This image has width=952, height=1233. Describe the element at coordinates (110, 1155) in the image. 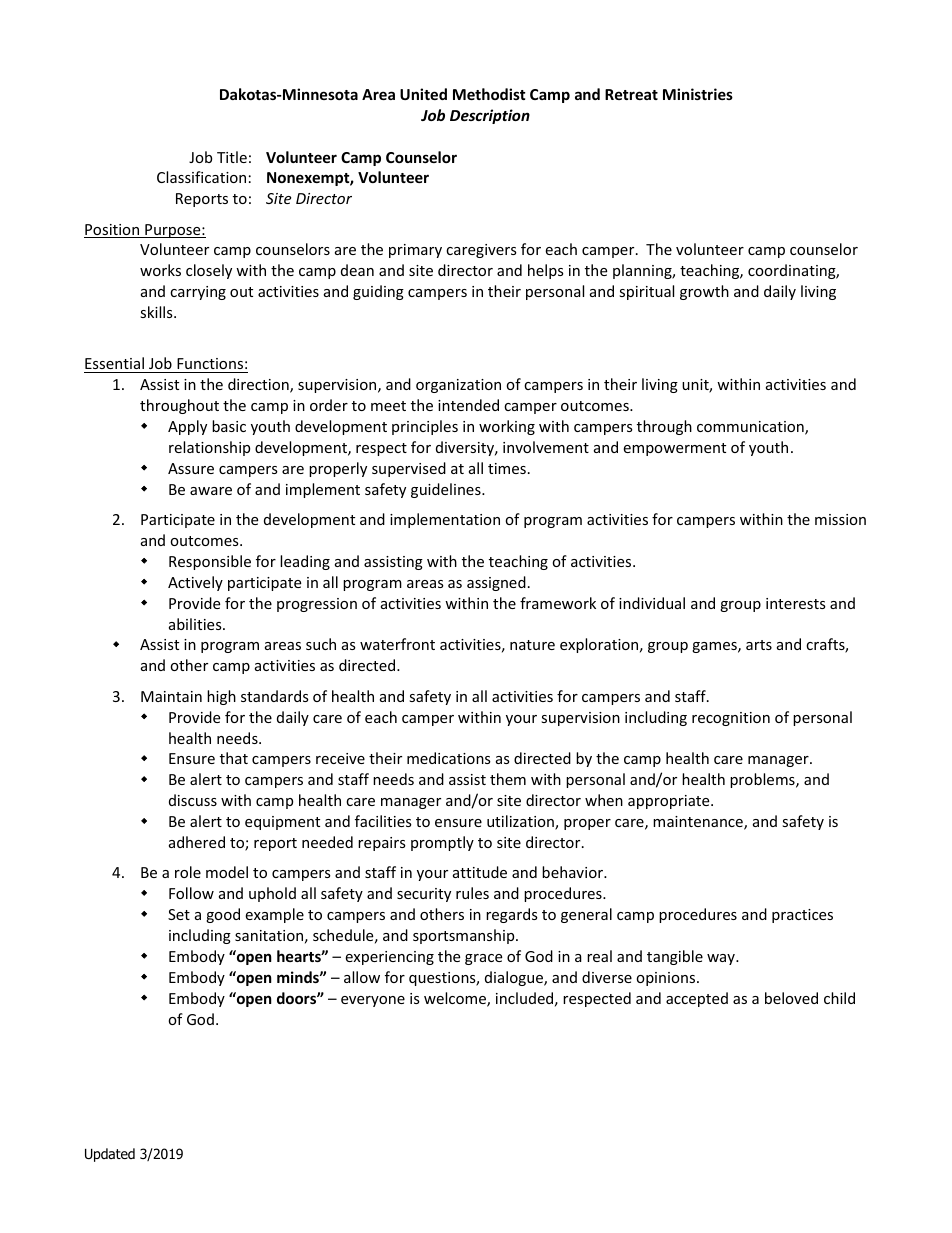

I see `Updated` at that location.
